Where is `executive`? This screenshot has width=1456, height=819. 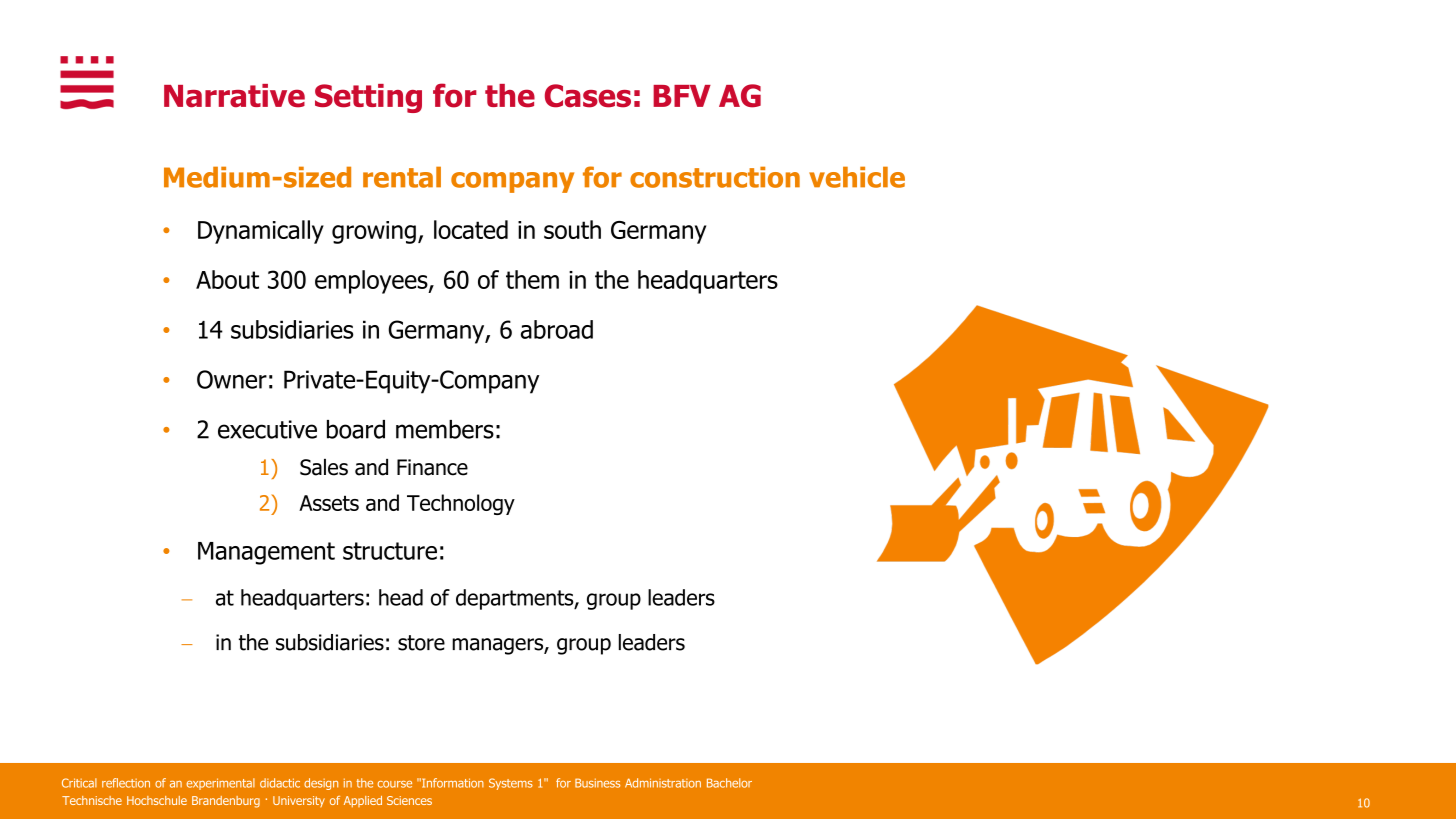 executive is located at coordinates (267, 429).
